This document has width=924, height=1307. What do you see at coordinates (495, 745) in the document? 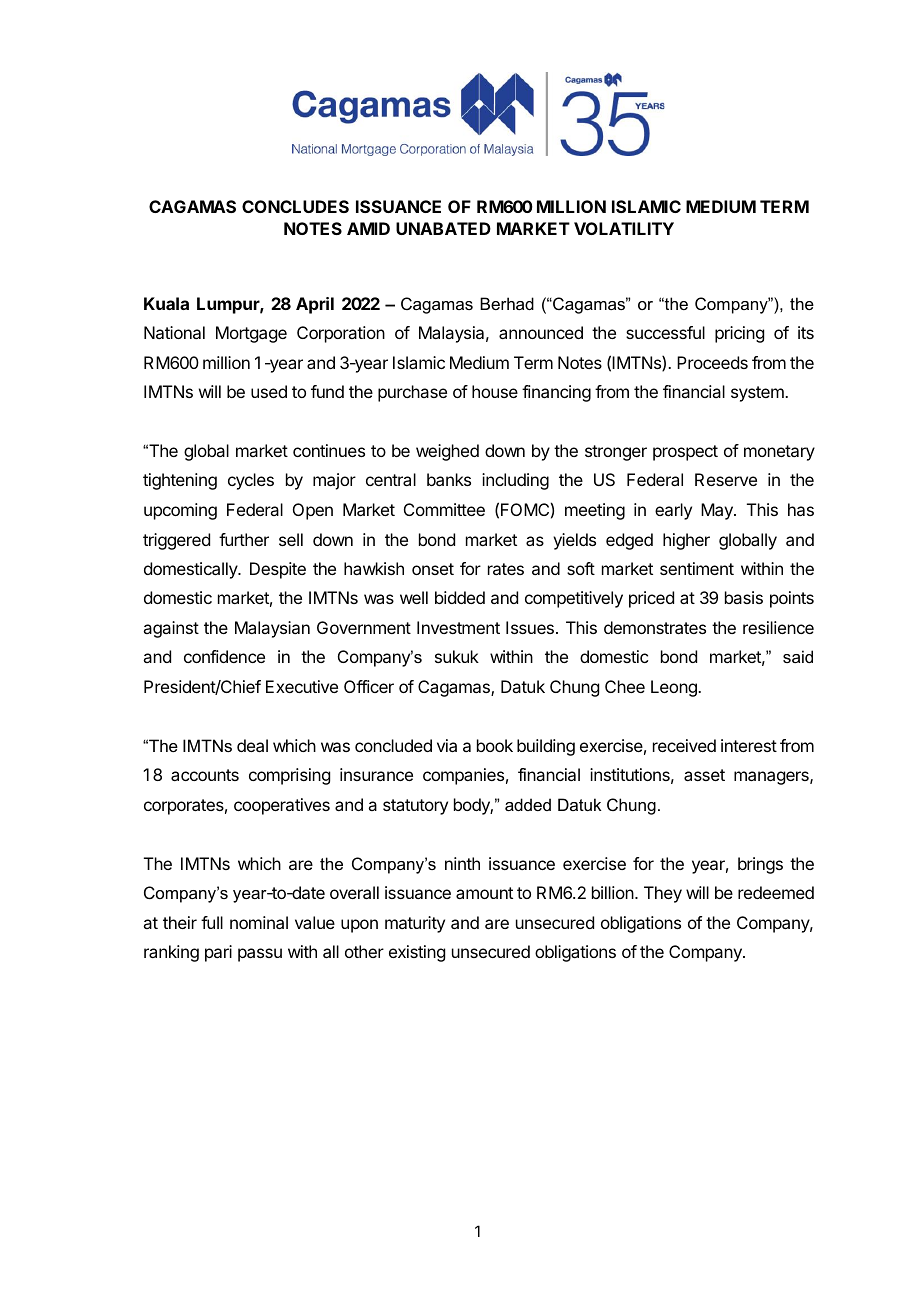
I see `book` at bounding box center [495, 745].
